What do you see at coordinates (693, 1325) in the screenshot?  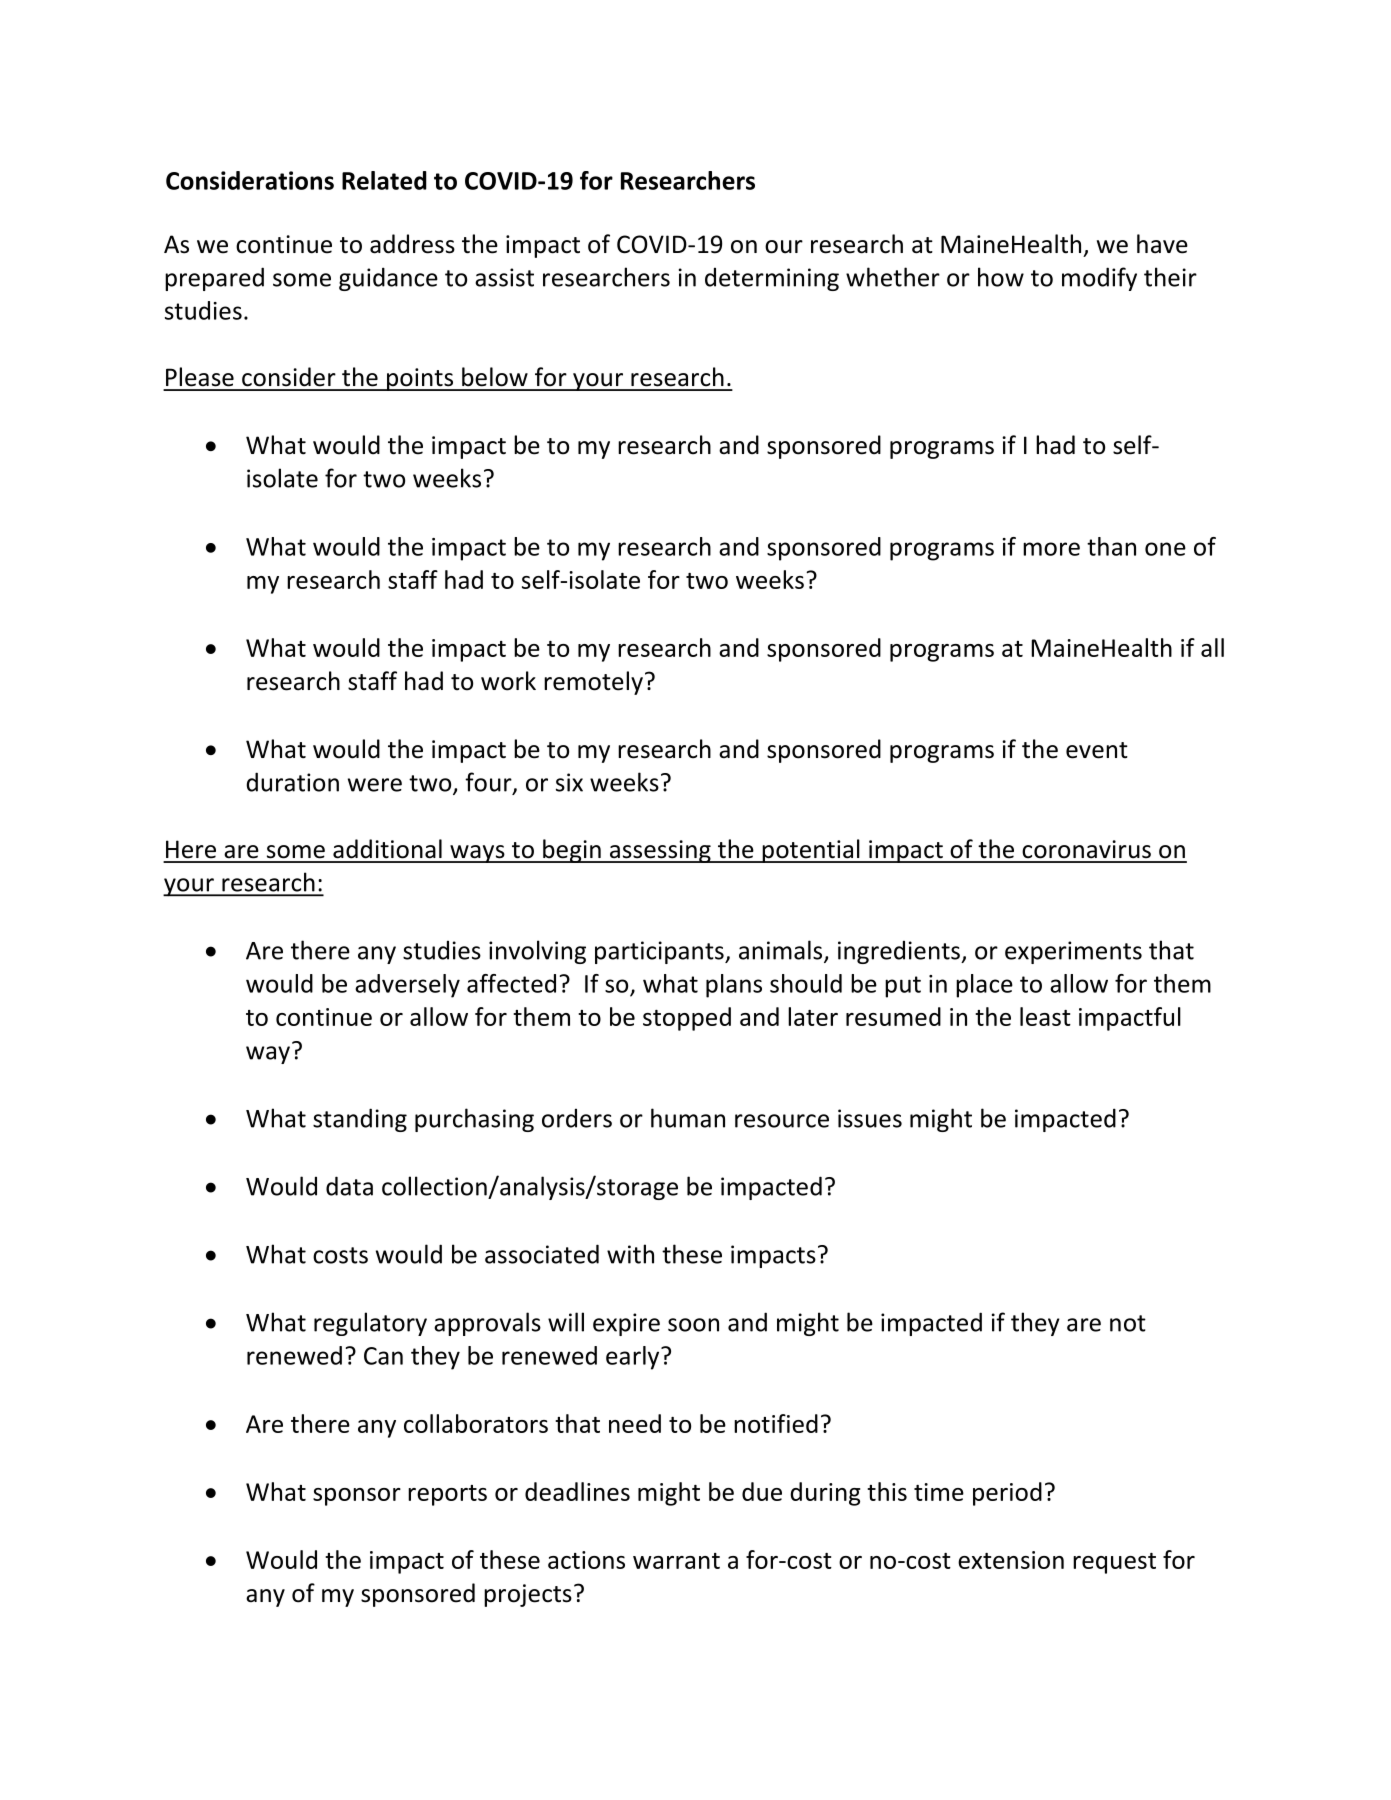 I see `soon` at bounding box center [693, 1325].
